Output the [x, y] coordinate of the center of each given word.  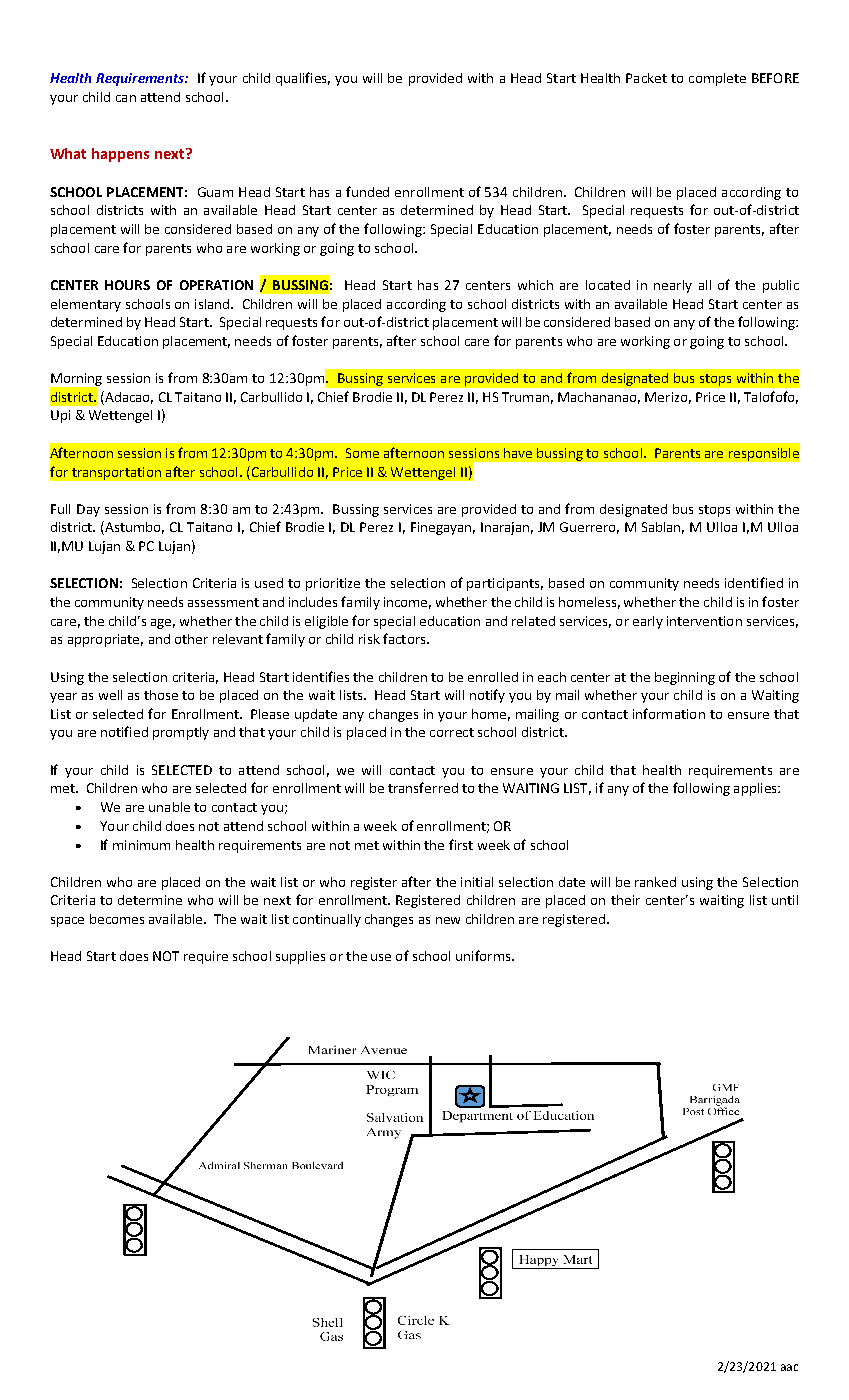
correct [452, 732]
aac [789, 1367]
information [669, 713]
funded [367, 191]
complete [717, 79]
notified [124, 731]
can [126, 98]
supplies [300, 957]
